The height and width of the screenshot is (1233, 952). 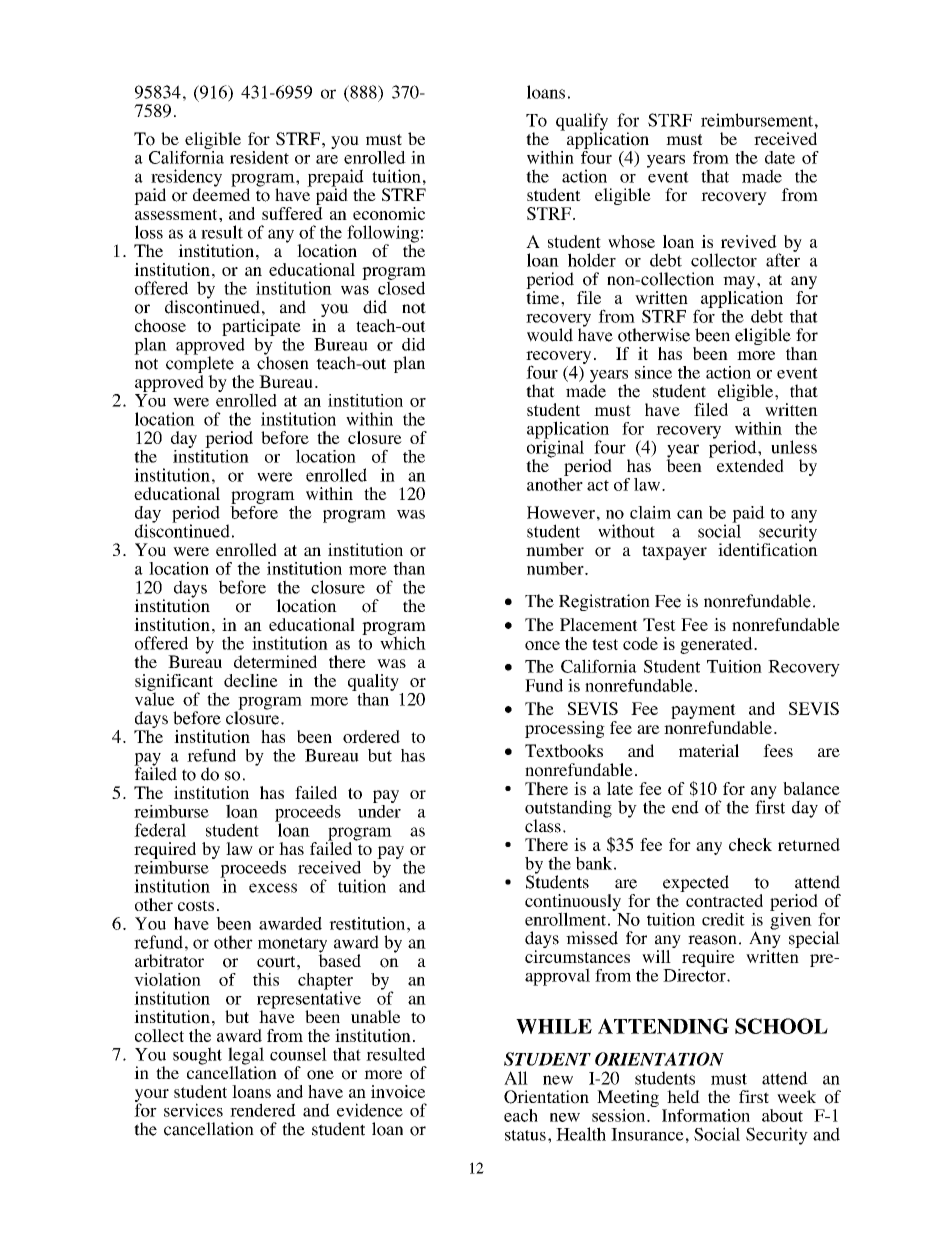 What do you see at coordinates (543, 826) in the screenshot?
I see `class` at bounding box center [543, 826].
